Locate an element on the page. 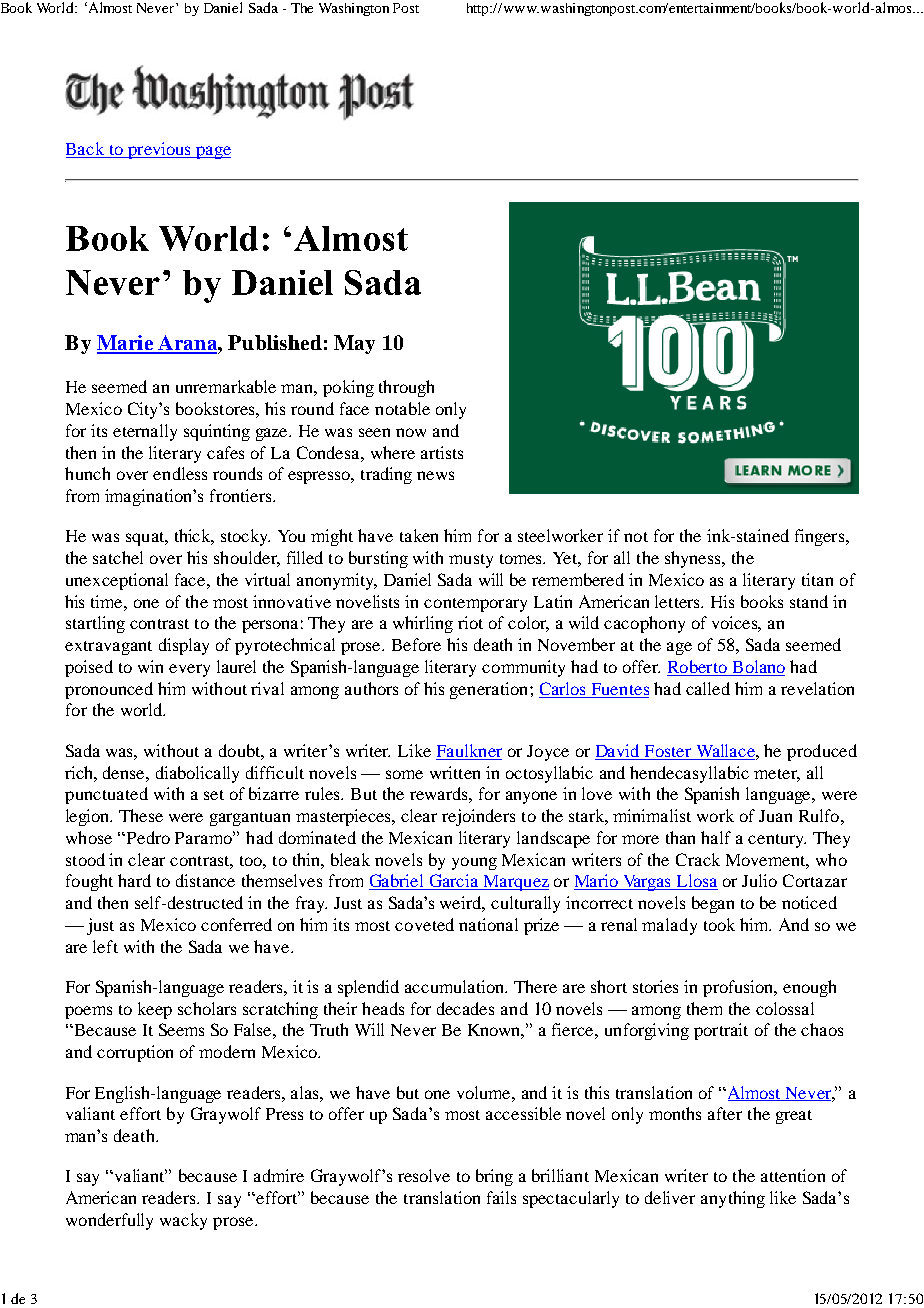 Image resolution: width=924 pixels, height=1308 pixels. through is located at coordinates (406, 388).
